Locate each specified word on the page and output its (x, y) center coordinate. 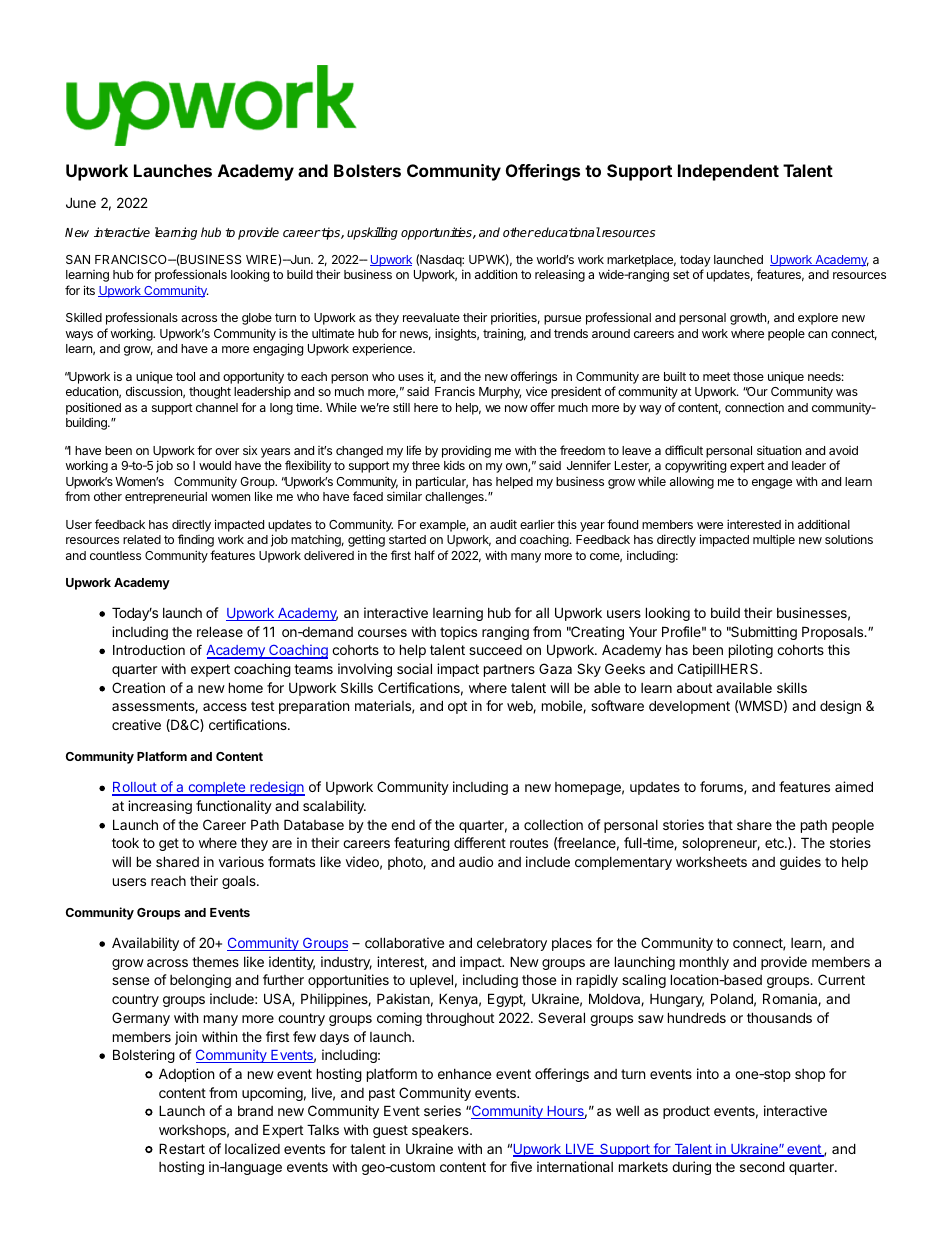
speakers (441, 1131)
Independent (728, 172)
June (81, 202)
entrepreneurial (166, 497)
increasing (160, 807)
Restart (182, 1148)
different (480, 842)
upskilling (372, 233)
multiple (774, 540)
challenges (455, 498)
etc (775, 843)
